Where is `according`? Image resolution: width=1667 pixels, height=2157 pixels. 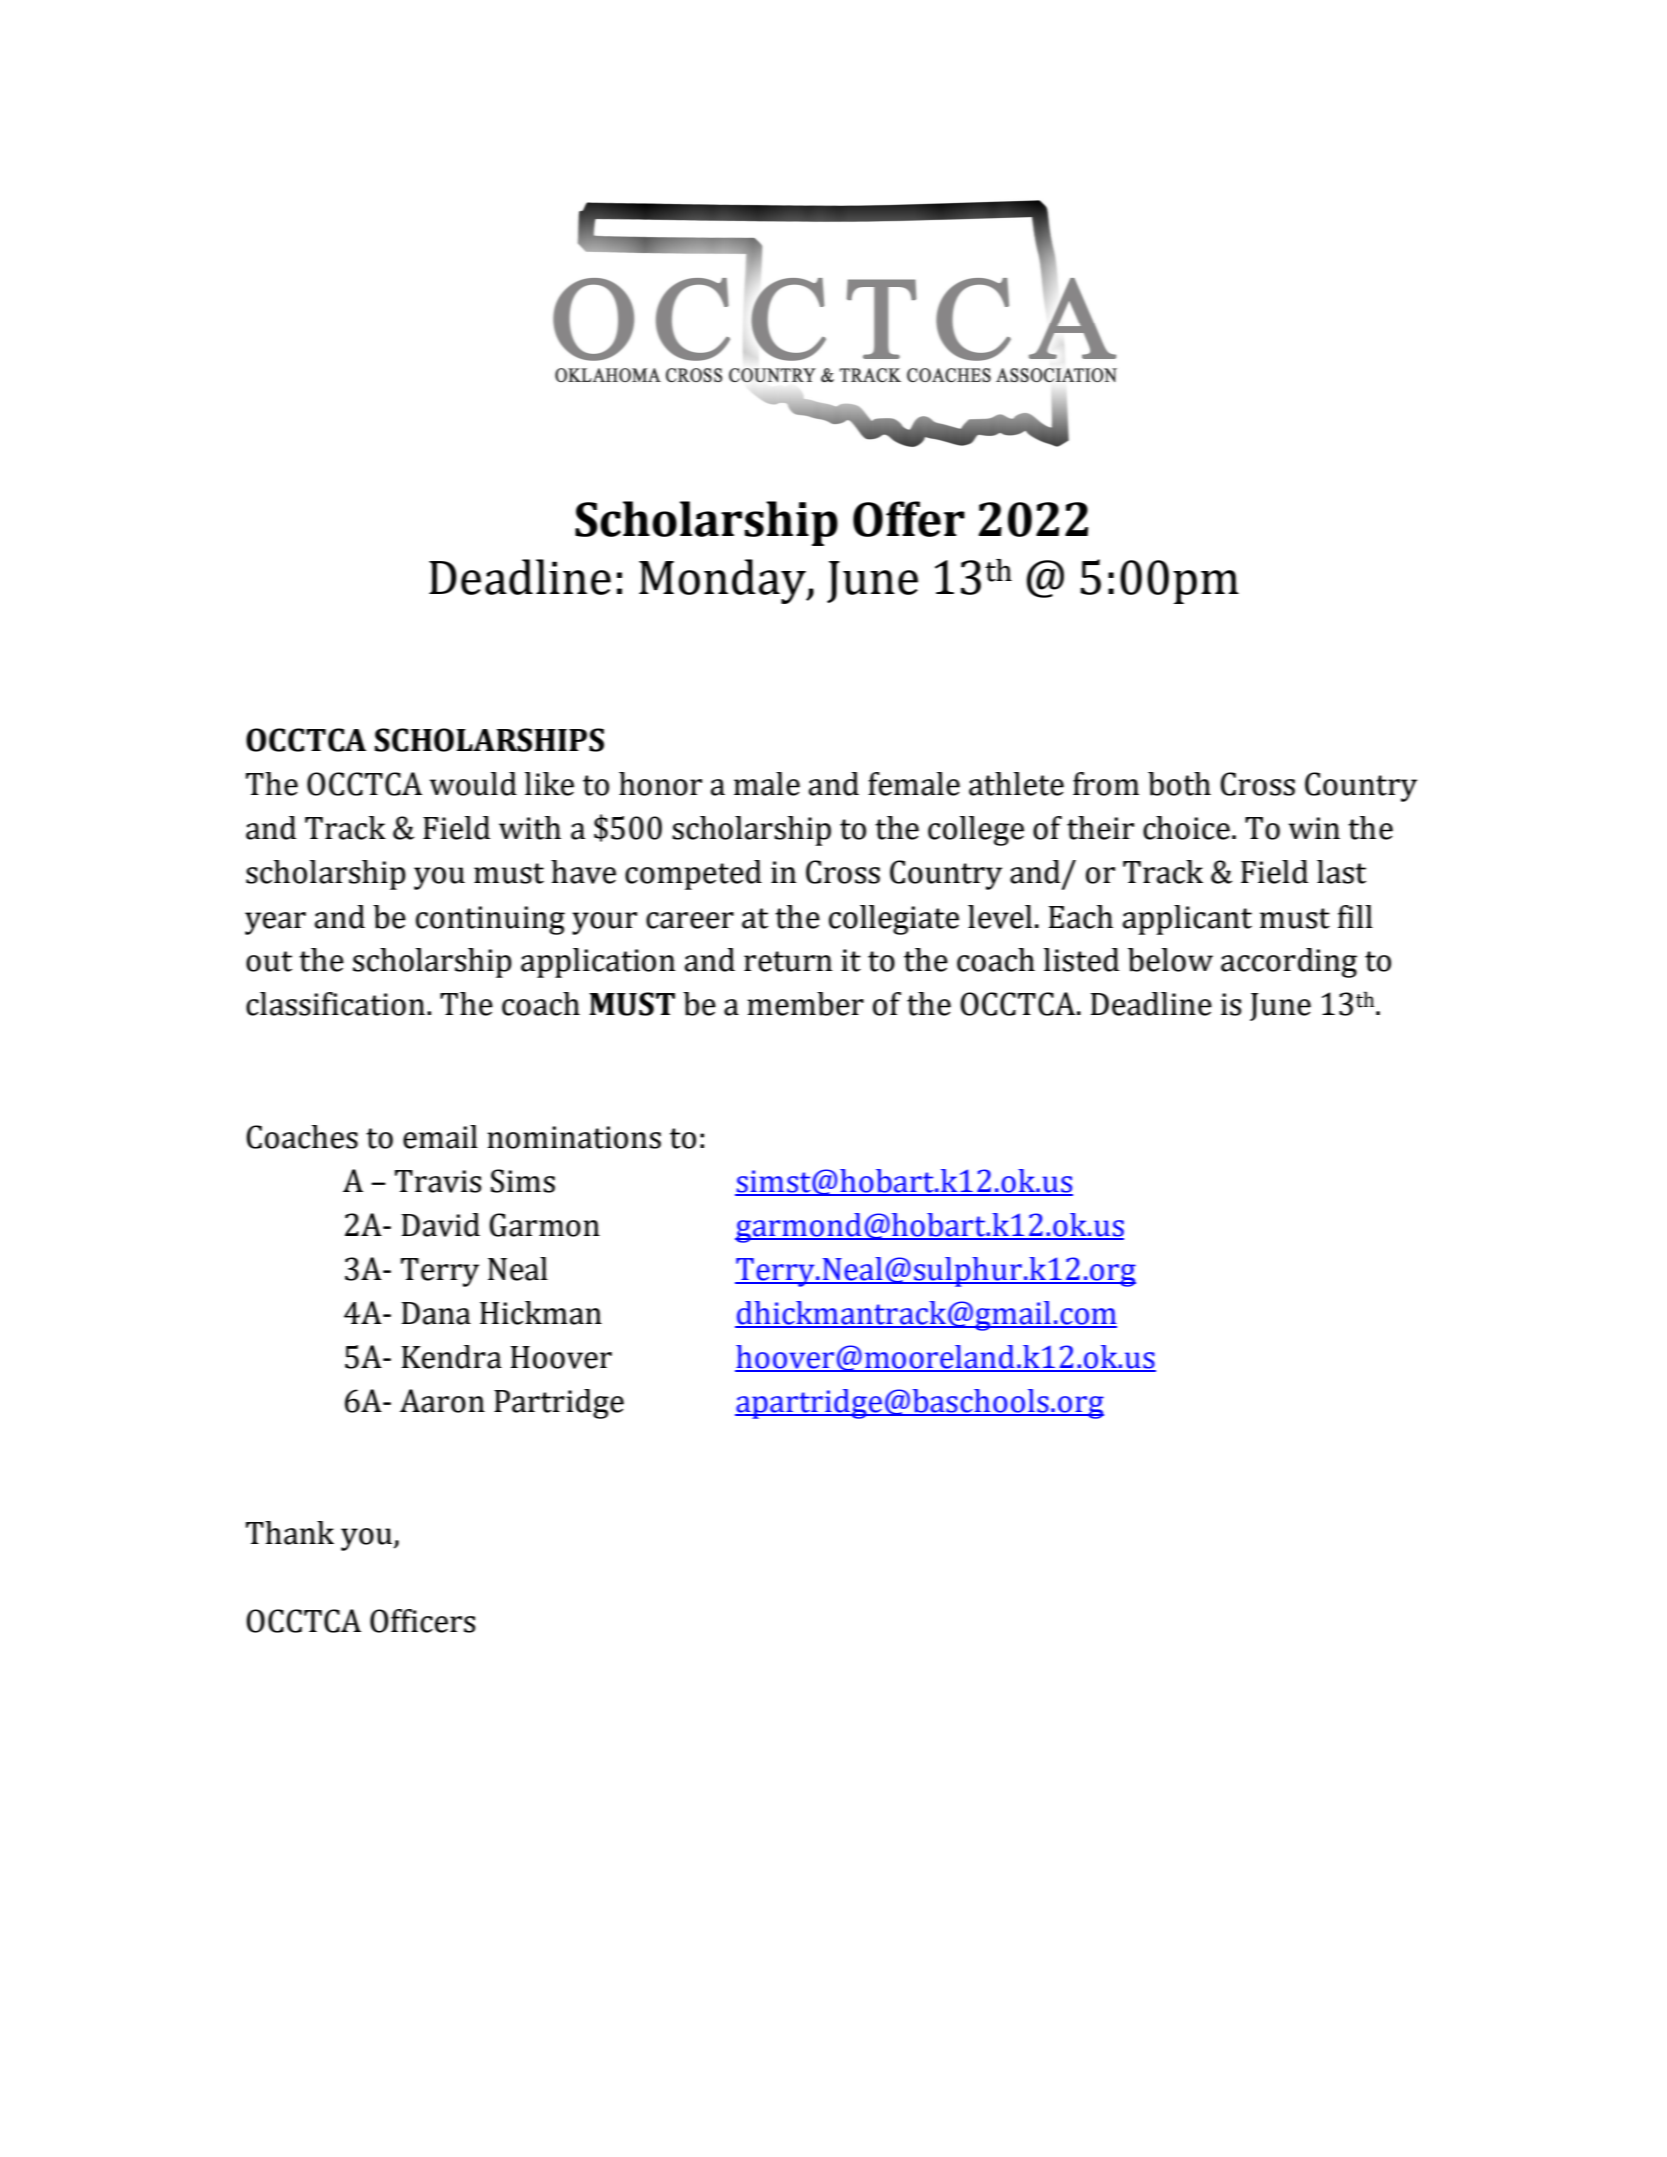 according is located at coordinates (1289, 963).
